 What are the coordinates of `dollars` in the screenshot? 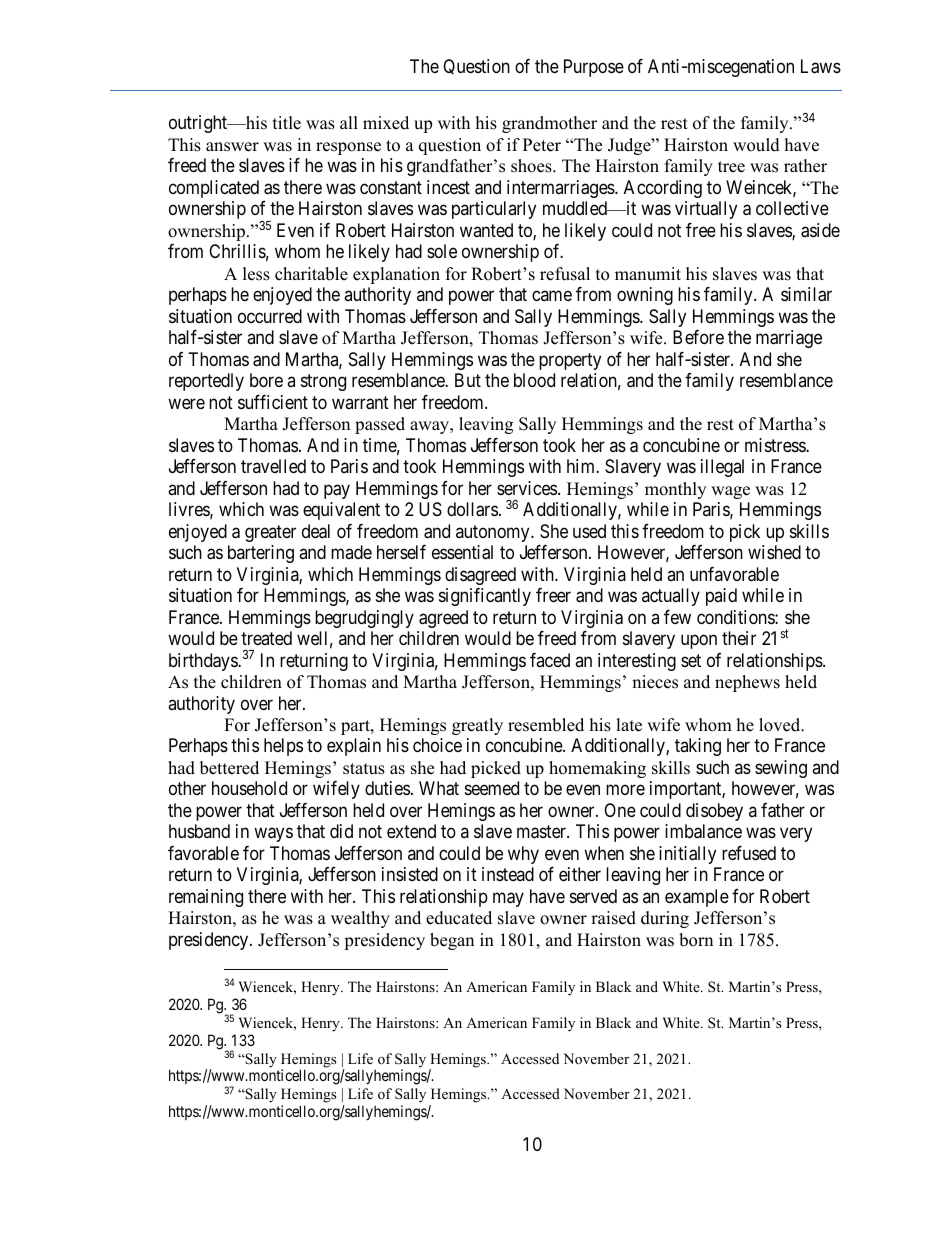 It's located at (472, 509).
